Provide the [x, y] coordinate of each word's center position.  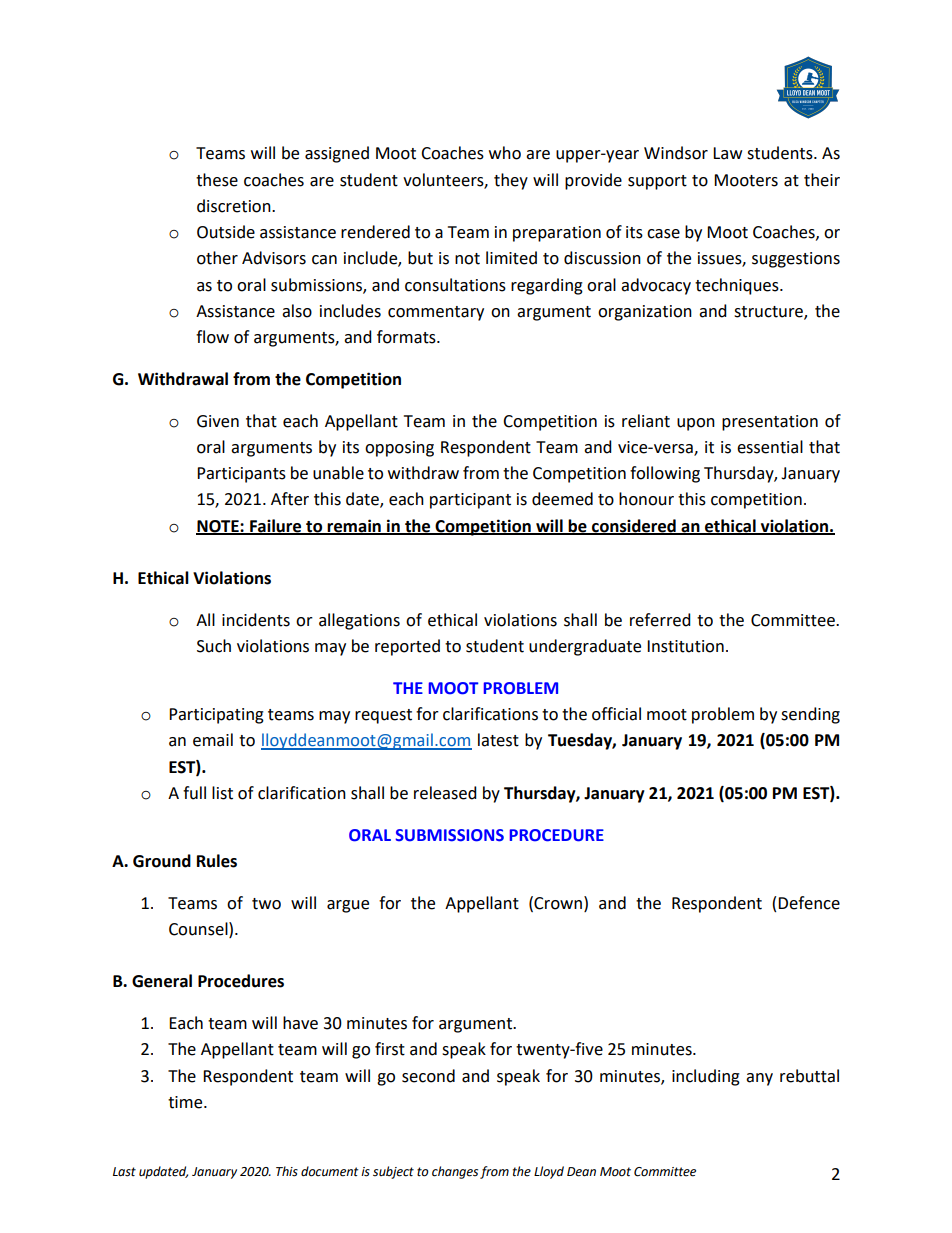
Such [214, 646]
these [217, 180]
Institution [685, 646]
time [186, 1102]
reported [407, 647]
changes [455, 1172]
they [511, 181]
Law [727, 153]
